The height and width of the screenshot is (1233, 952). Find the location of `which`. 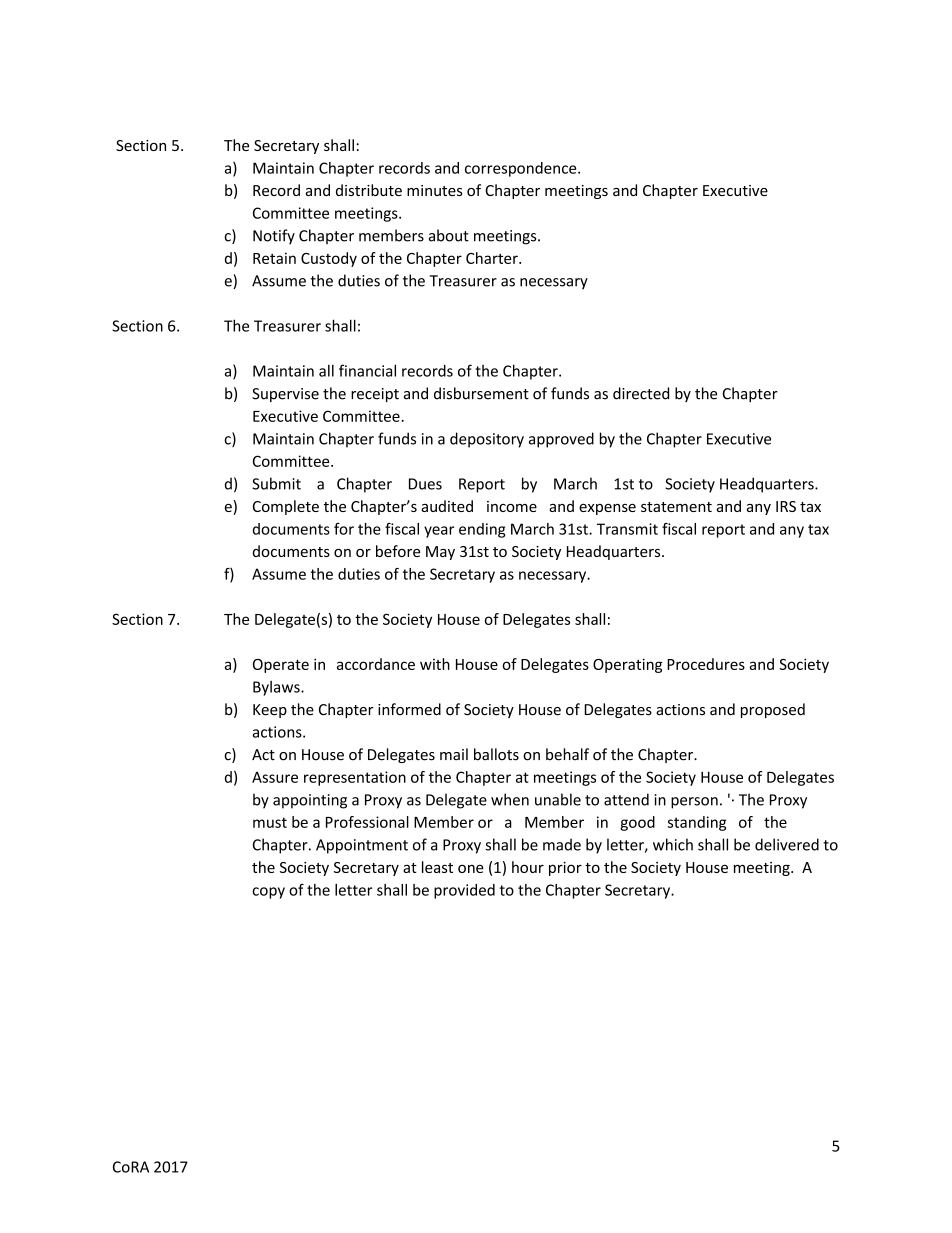

which is located at coordinates (673, 844).
